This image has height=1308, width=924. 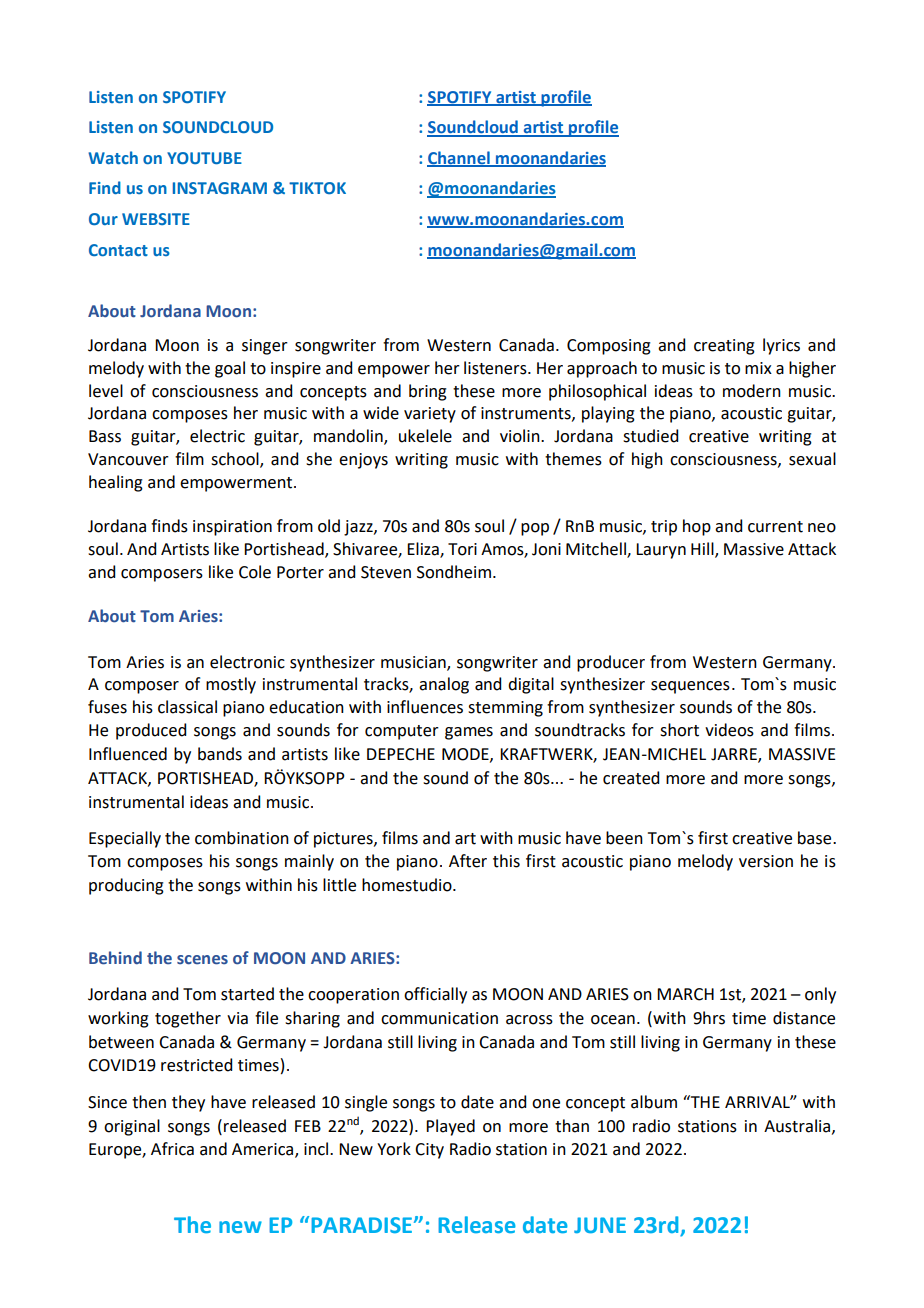 What do you see at coordinates (690, 687) in the image?
I see `sequences` at bounding box center [690, 687].
